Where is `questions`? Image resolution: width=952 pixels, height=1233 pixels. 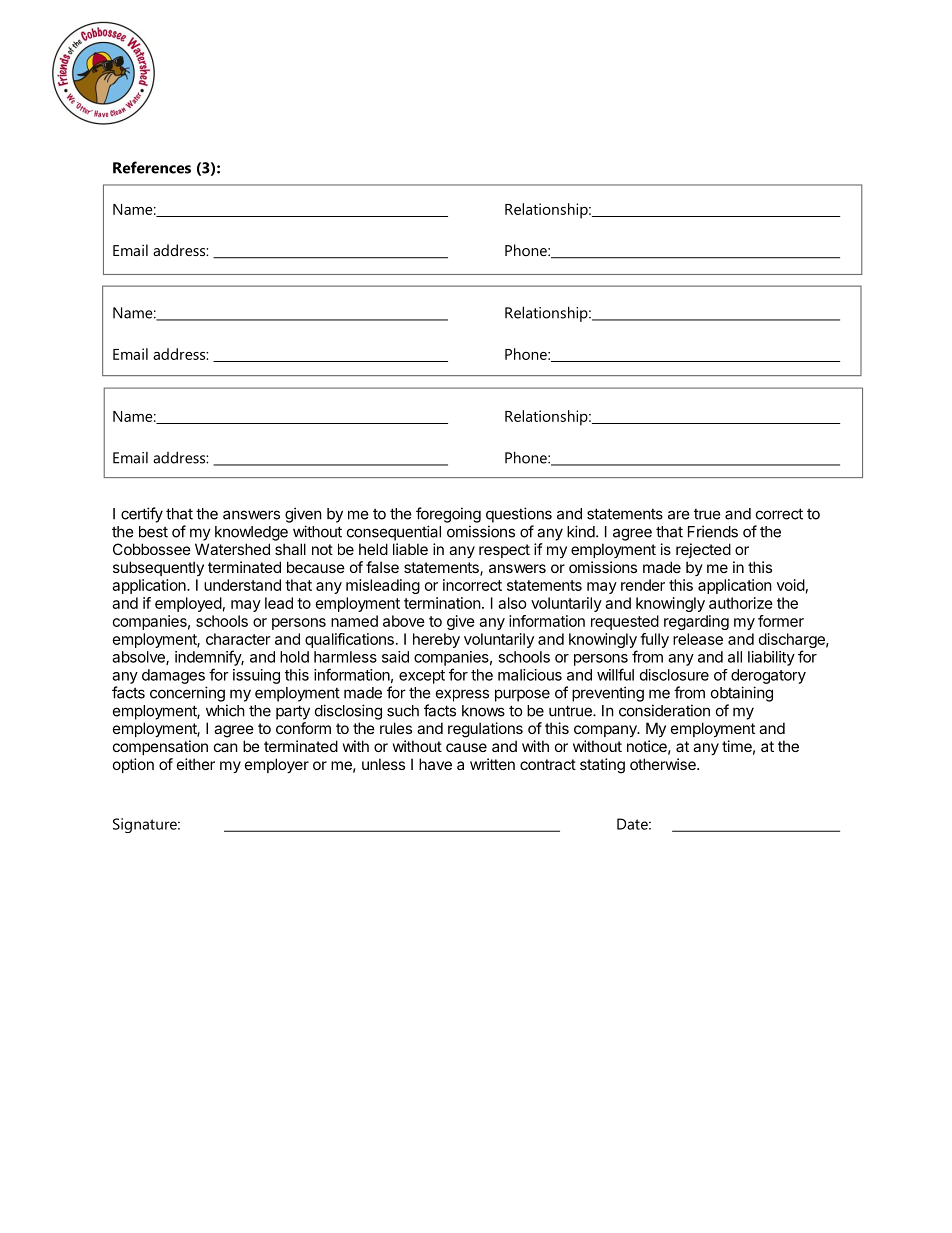 questions is located at coordinates (519, 515).
